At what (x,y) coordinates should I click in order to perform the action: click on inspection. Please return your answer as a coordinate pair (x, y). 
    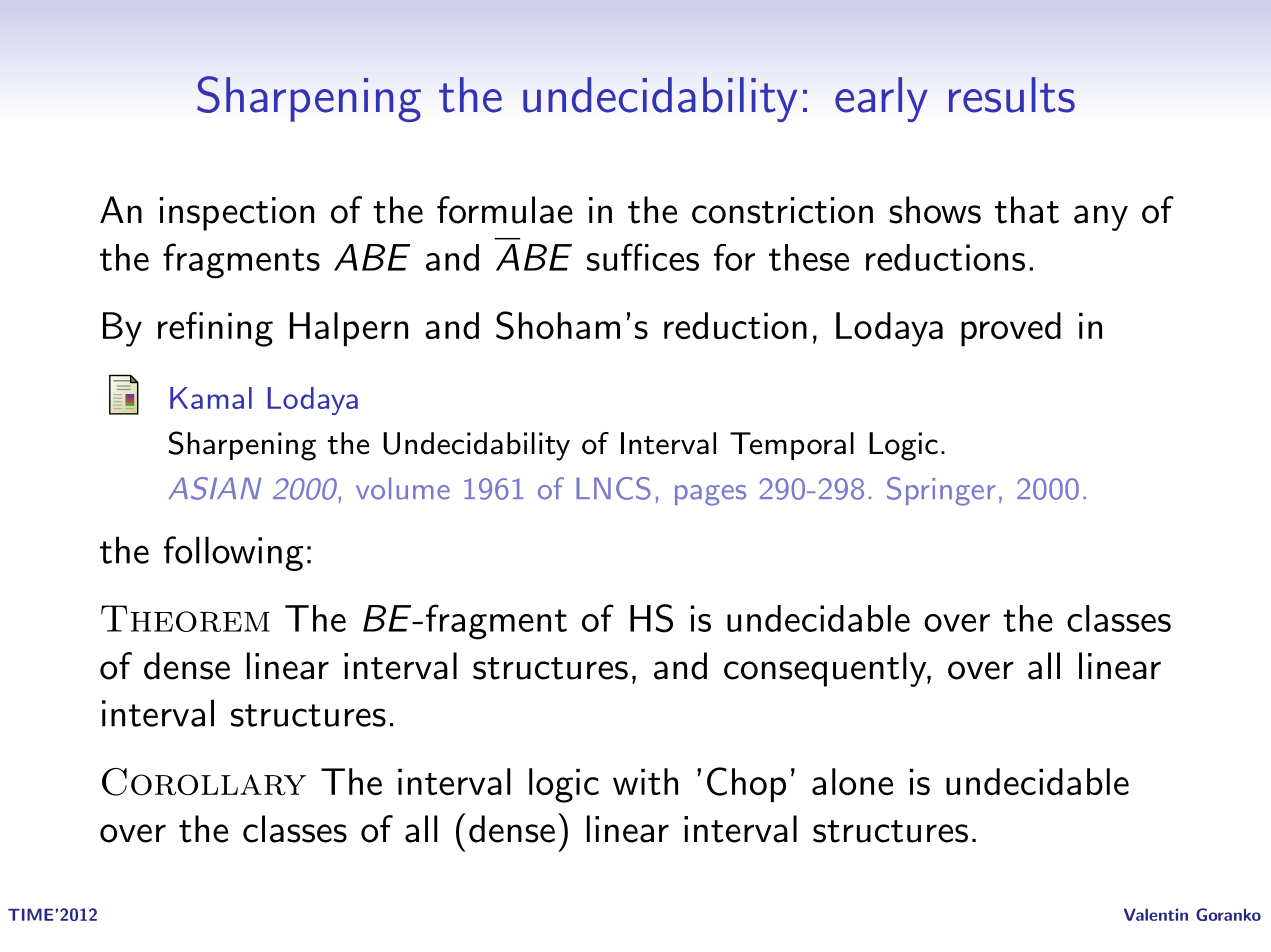
    Looking at the image, I should click on (237, 214).
